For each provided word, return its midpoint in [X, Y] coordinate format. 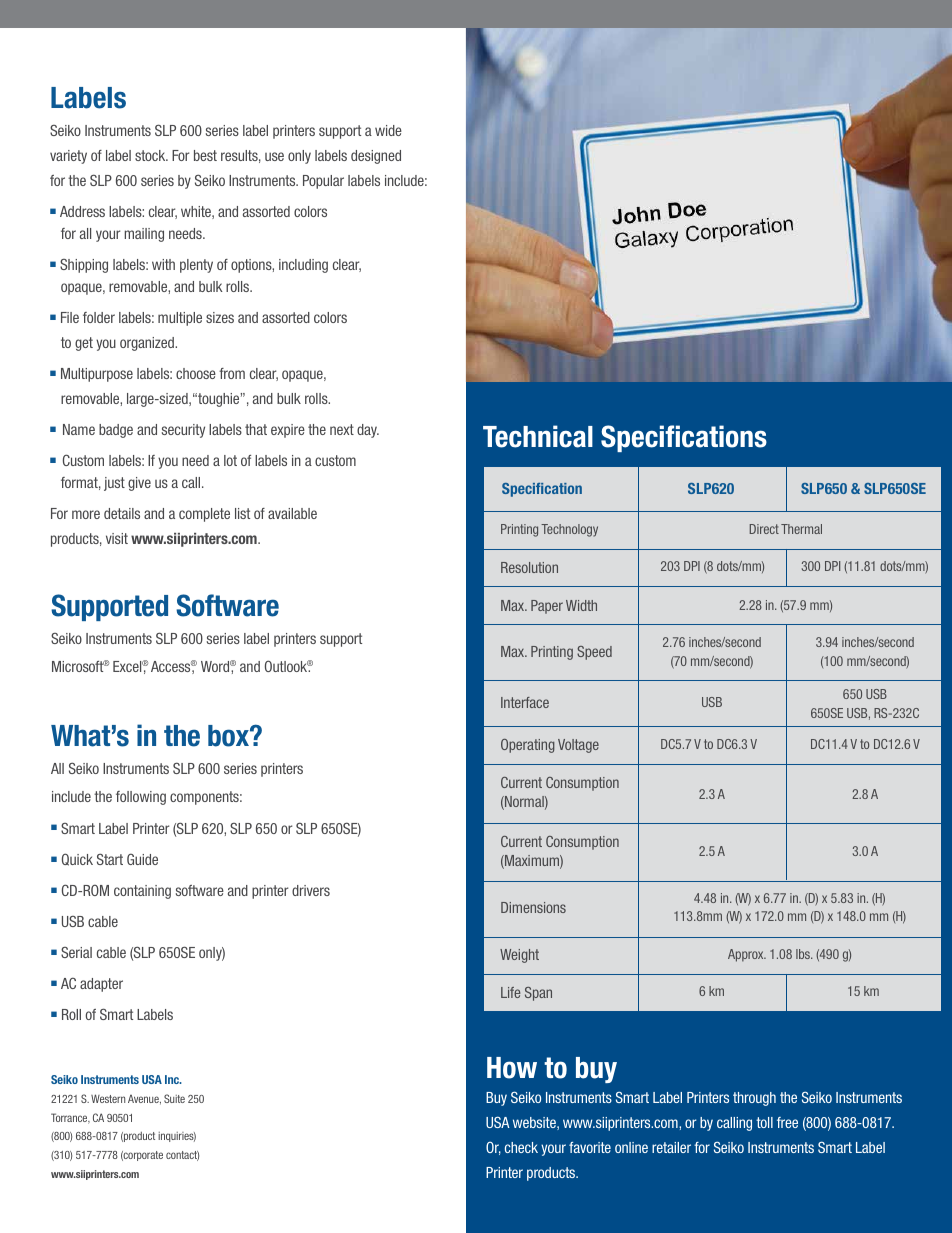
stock [151, 155]
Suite [174, 1098]
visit [117, 538]
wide [388, 130]
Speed [594, 653]
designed [376, 157]
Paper [547, 607]
